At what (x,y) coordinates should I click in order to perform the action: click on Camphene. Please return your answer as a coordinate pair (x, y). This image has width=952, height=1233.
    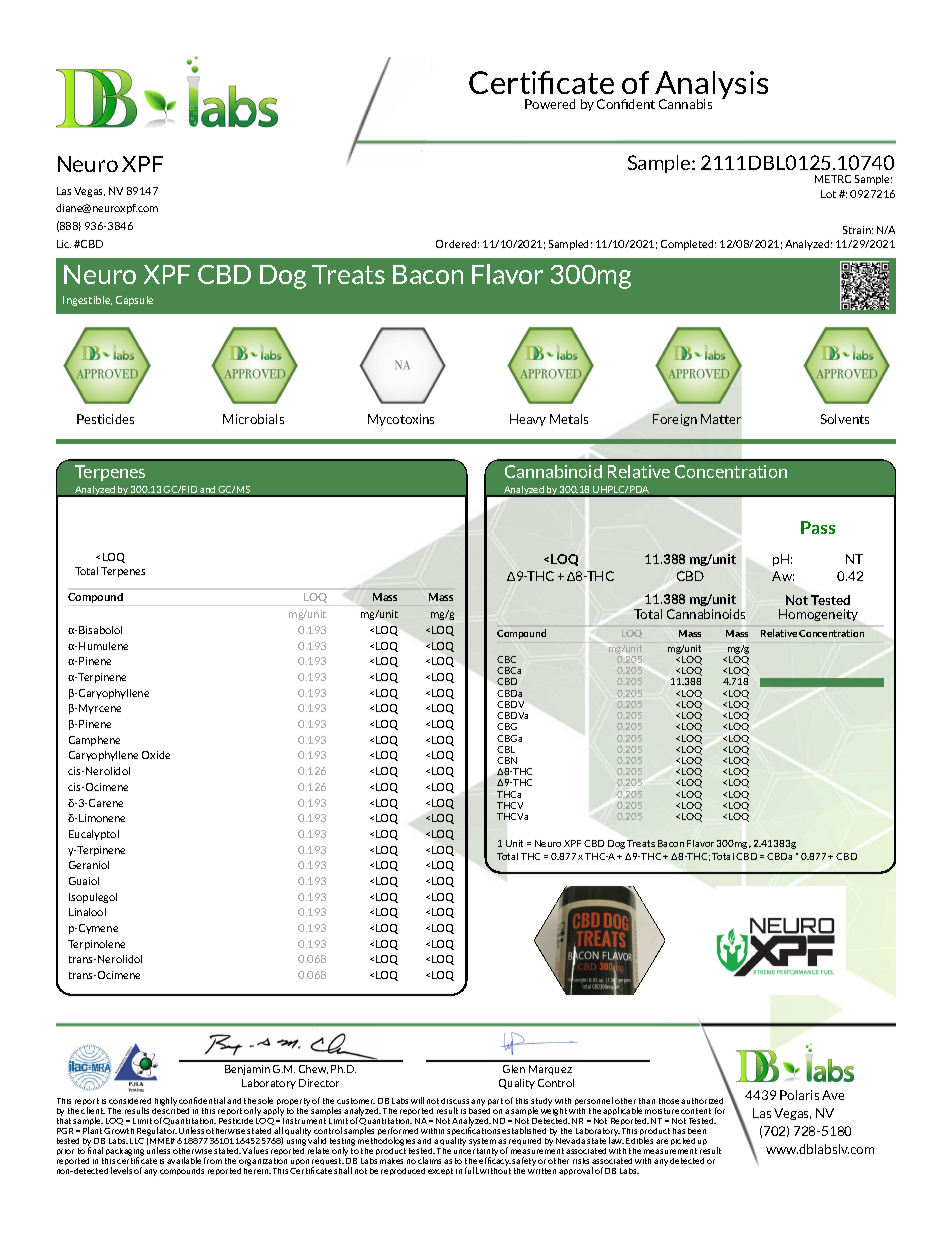
    Looking at the image, I should click on (94, 741).
